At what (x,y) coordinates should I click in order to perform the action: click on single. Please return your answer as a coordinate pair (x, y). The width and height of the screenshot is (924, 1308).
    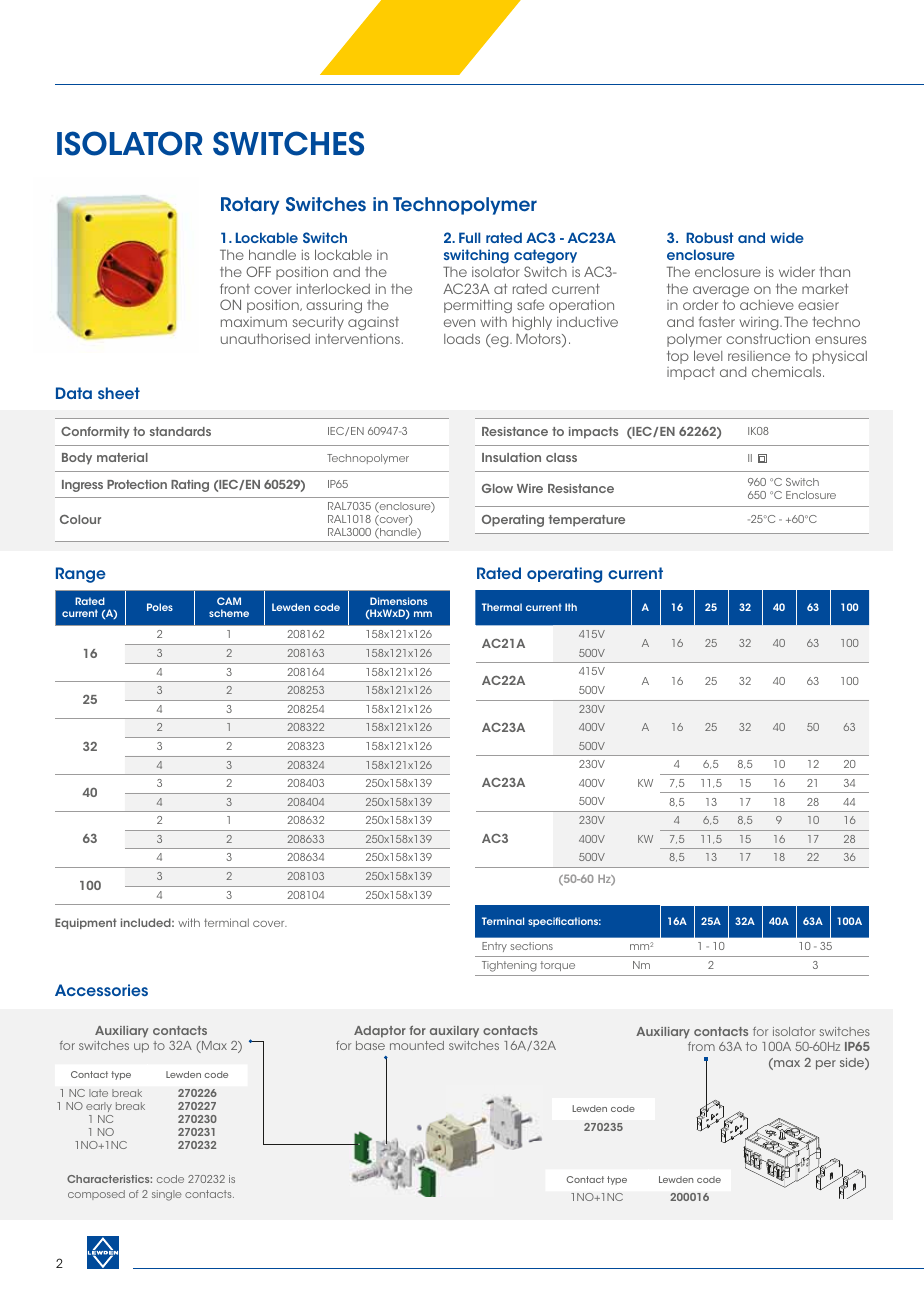
    Looking at the image, I should click on (167, 1195).
